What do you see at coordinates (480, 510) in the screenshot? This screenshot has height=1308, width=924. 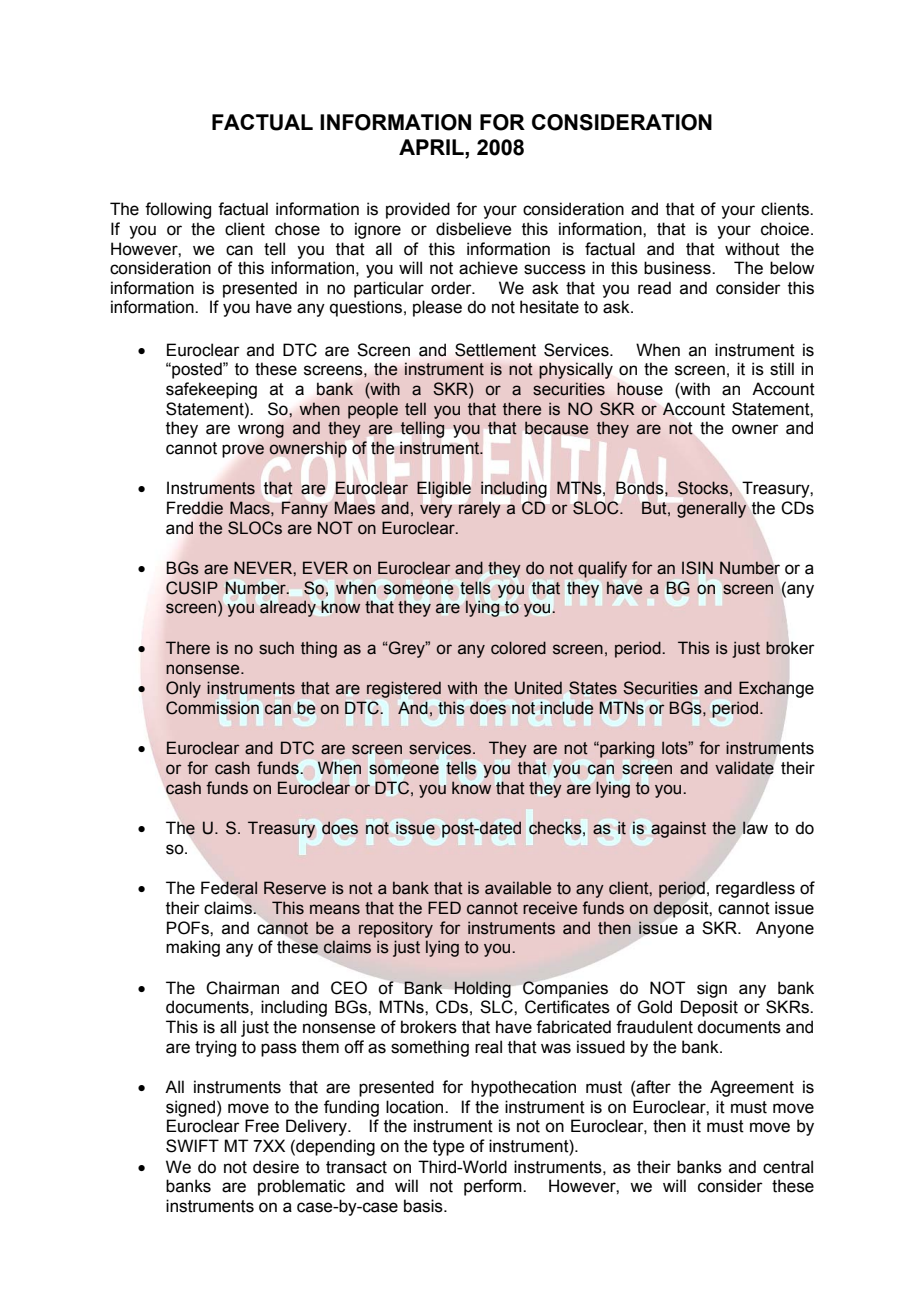 I see `rarely` at bounding box center [480, 510].
